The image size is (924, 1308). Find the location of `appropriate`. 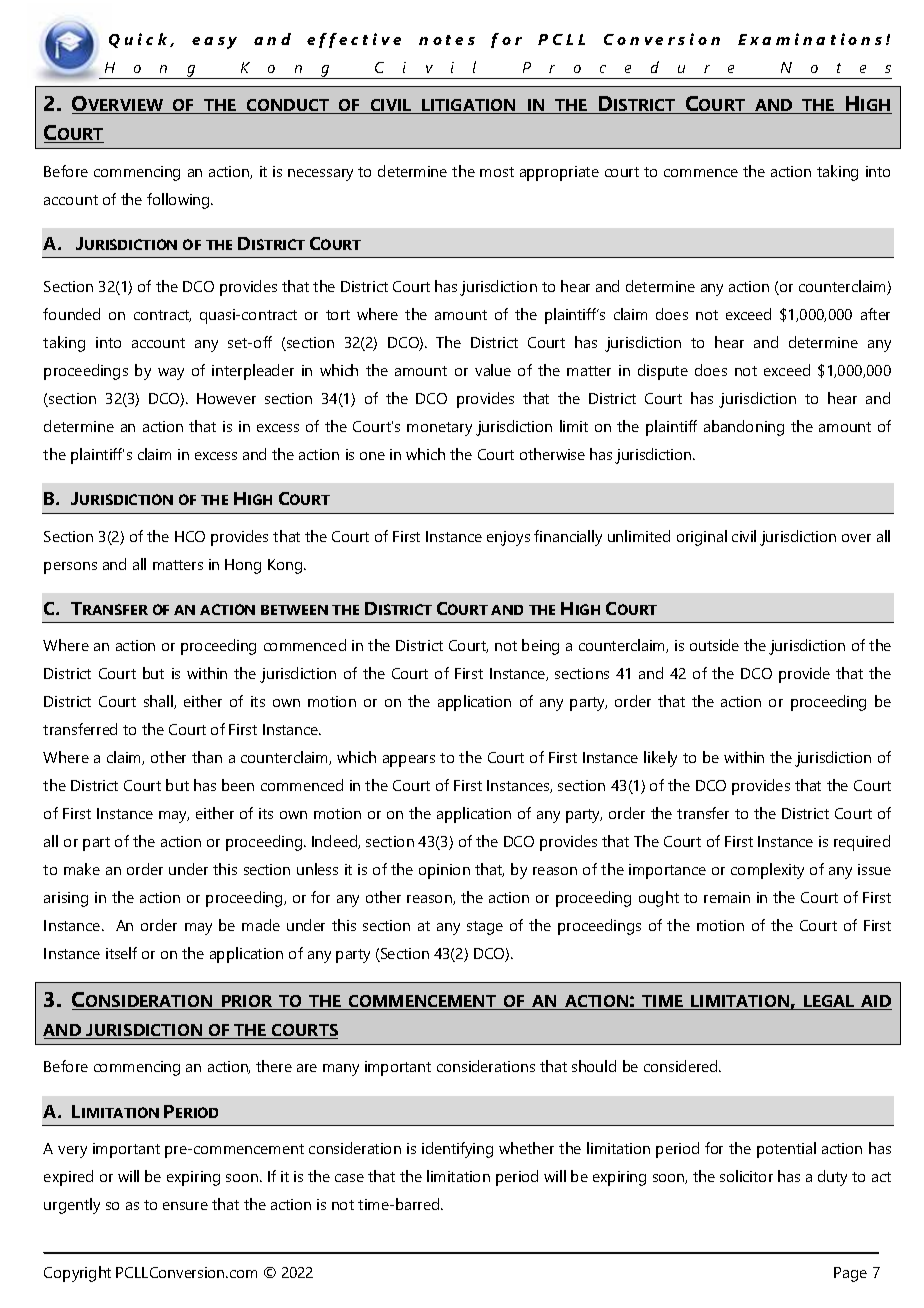

appropriate is located at coordinates (559, 173).
